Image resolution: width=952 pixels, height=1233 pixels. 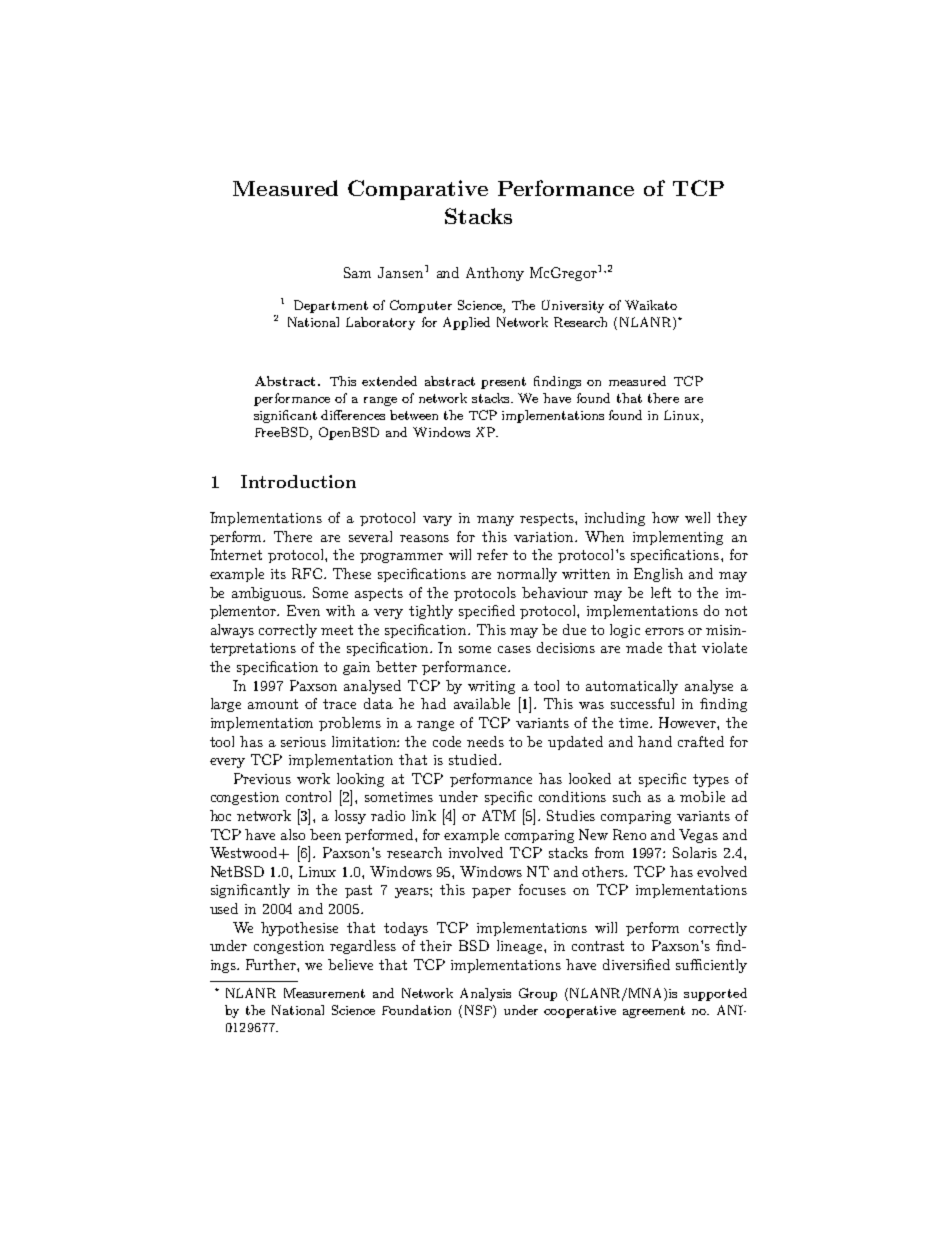 What do you see at coordinates (308, 796) in the document?
I see `control` at bounding box center [308, 796].
